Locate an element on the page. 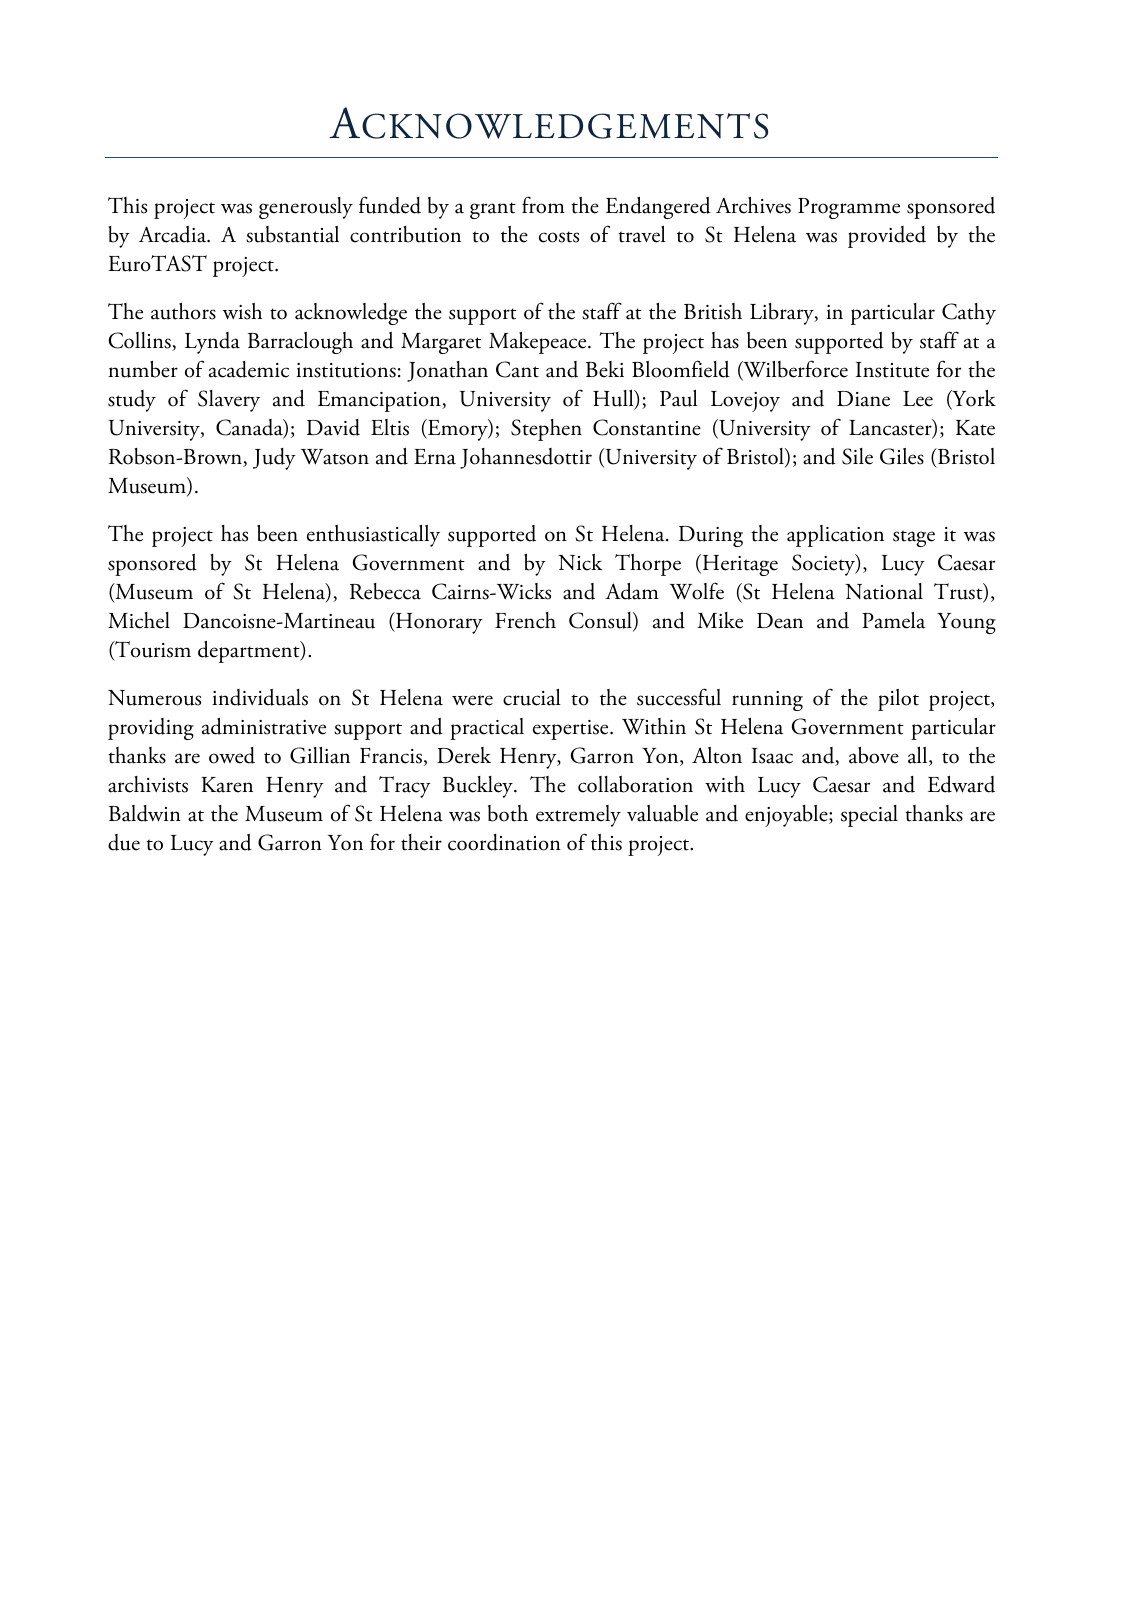 The image size is (1132, 1602). costs is located at coordinates (559, 237).
